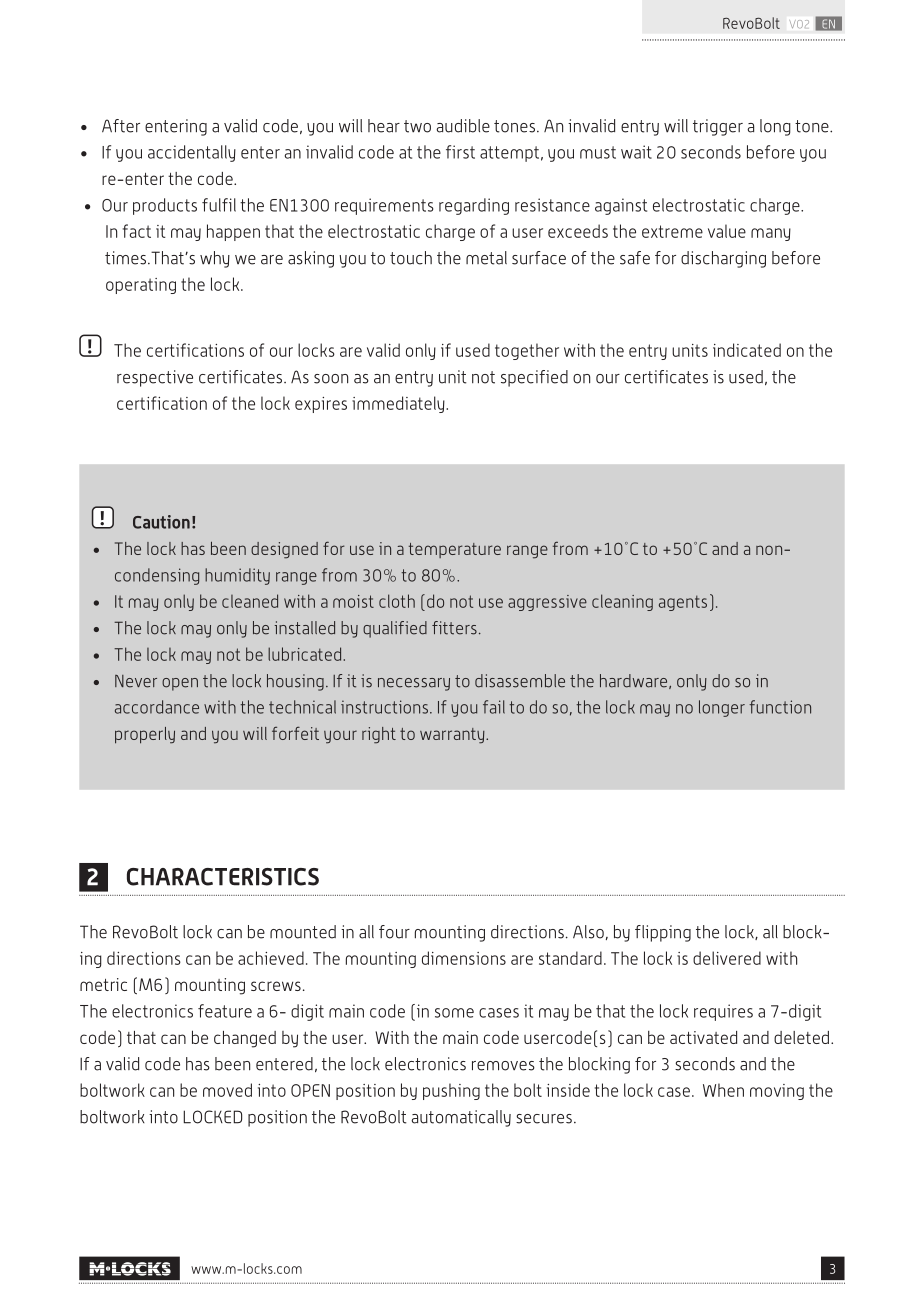 This screenshot has width=924, height=1311. I want to click on first, so click(460, 152).
